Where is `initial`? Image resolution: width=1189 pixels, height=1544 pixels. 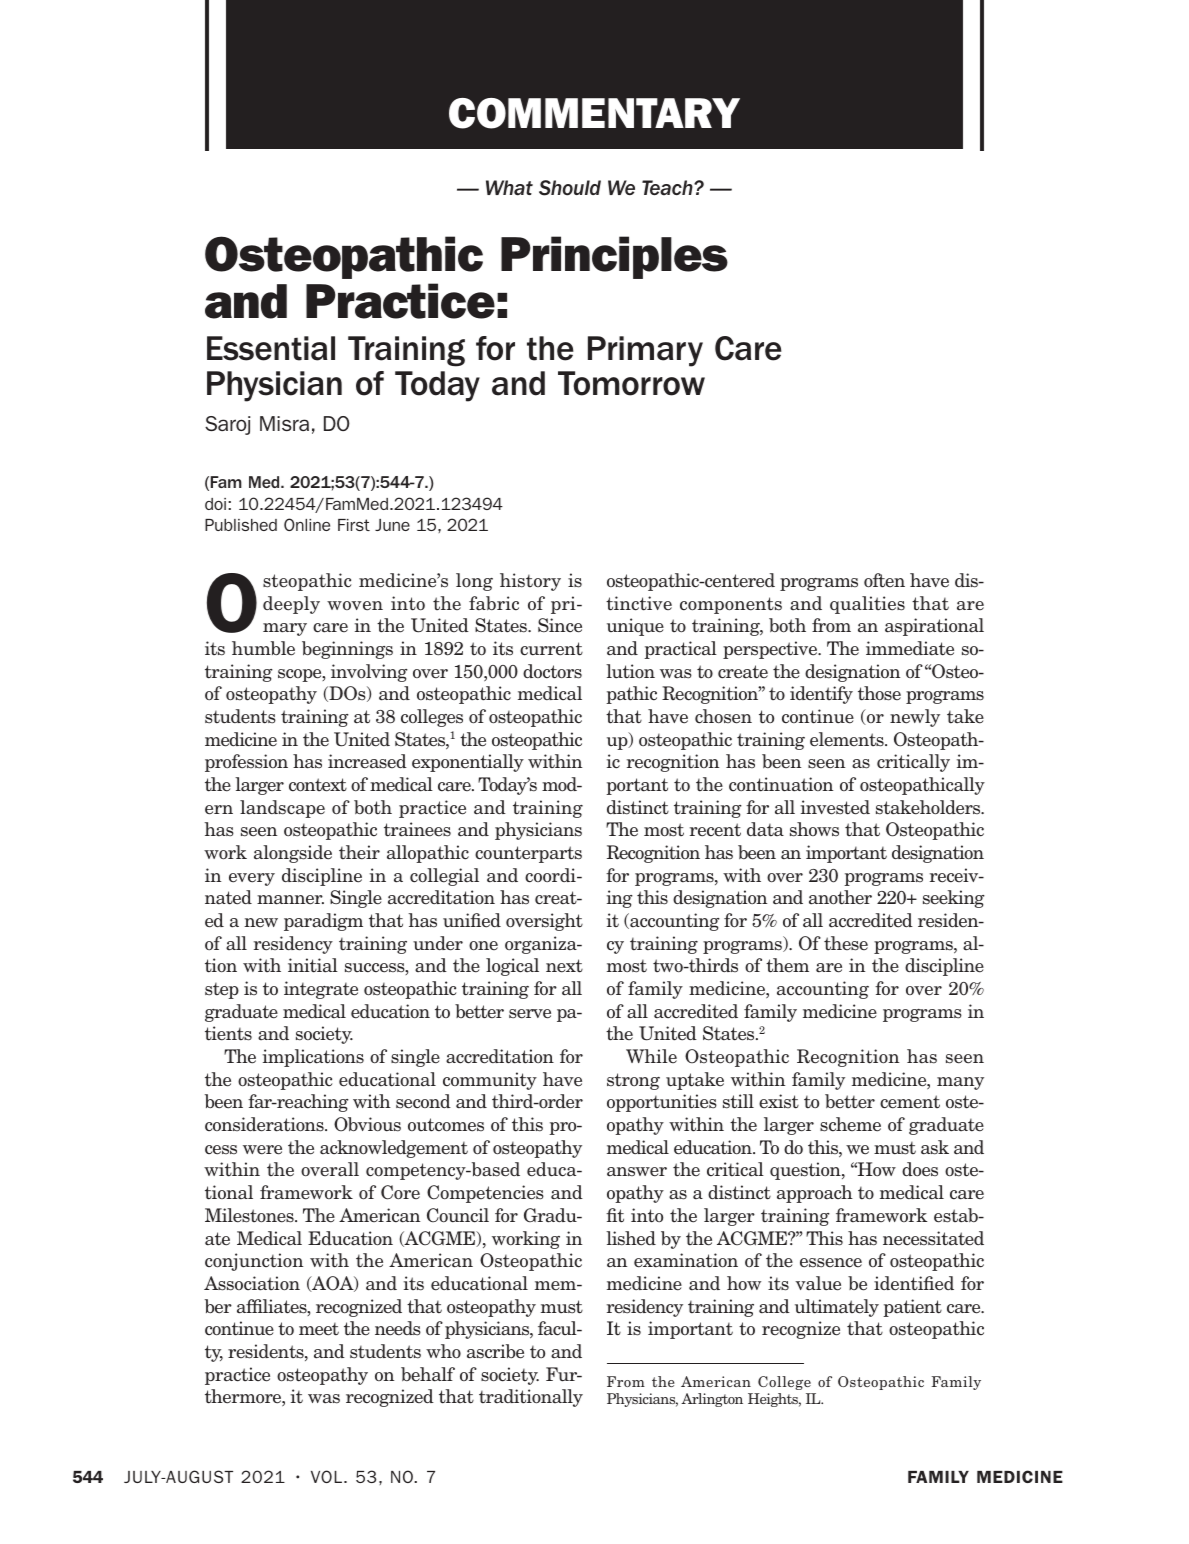 initial is located at coordinates (313, 965).
